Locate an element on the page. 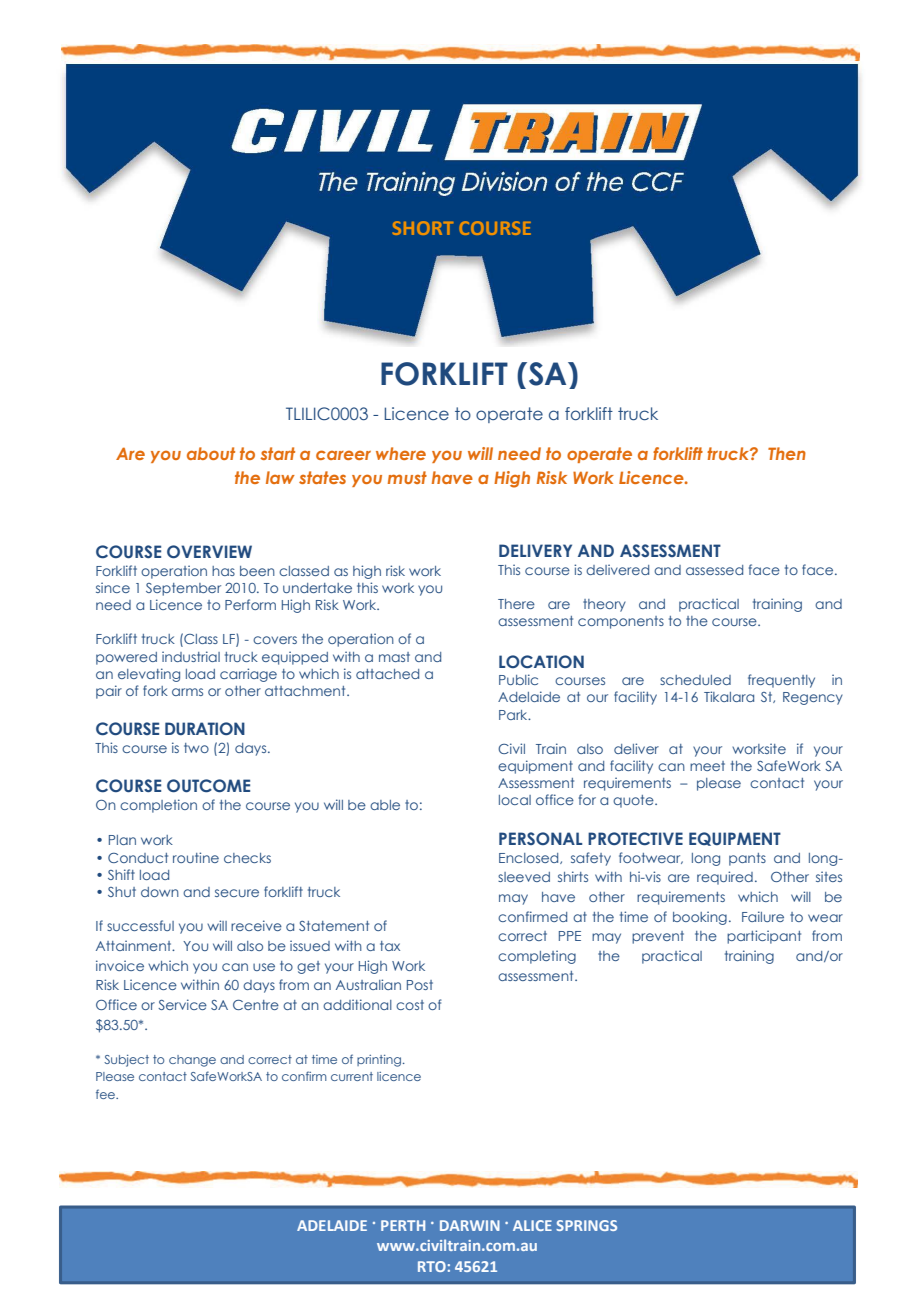 The height and width of the document is (1308, 924). DARWIN is located at coordinates (470, 1225).
